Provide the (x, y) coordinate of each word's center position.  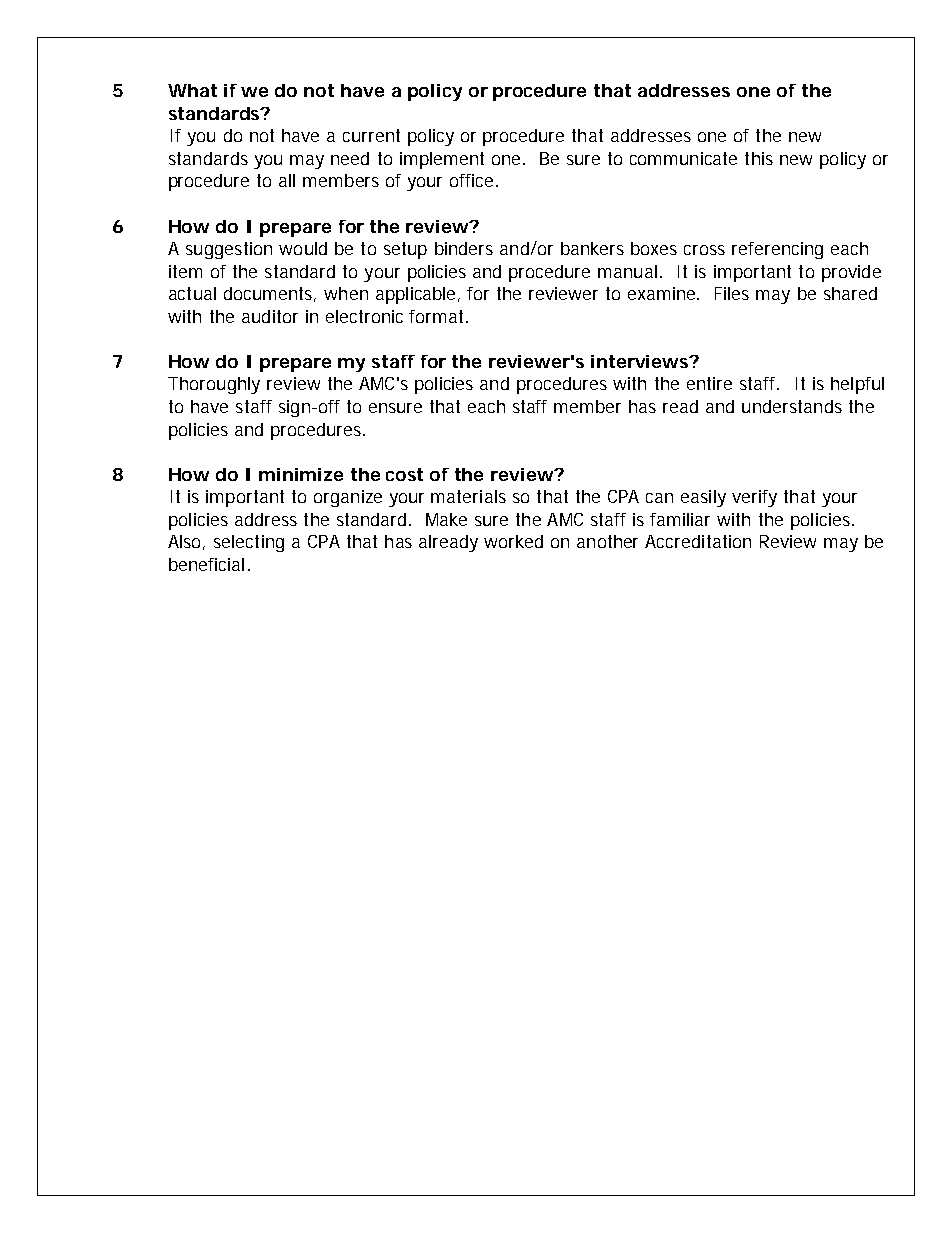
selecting (249, 543)
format (438, 316)
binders (464, 248)
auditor (270, 316)
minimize (301, 474)
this (759, 158)
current (371, 135)
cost (404, 474)
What (192, 90)
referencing (777, 250)
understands (792, 406)
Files (732, 293)
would (303, 248)
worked (513, 541)
